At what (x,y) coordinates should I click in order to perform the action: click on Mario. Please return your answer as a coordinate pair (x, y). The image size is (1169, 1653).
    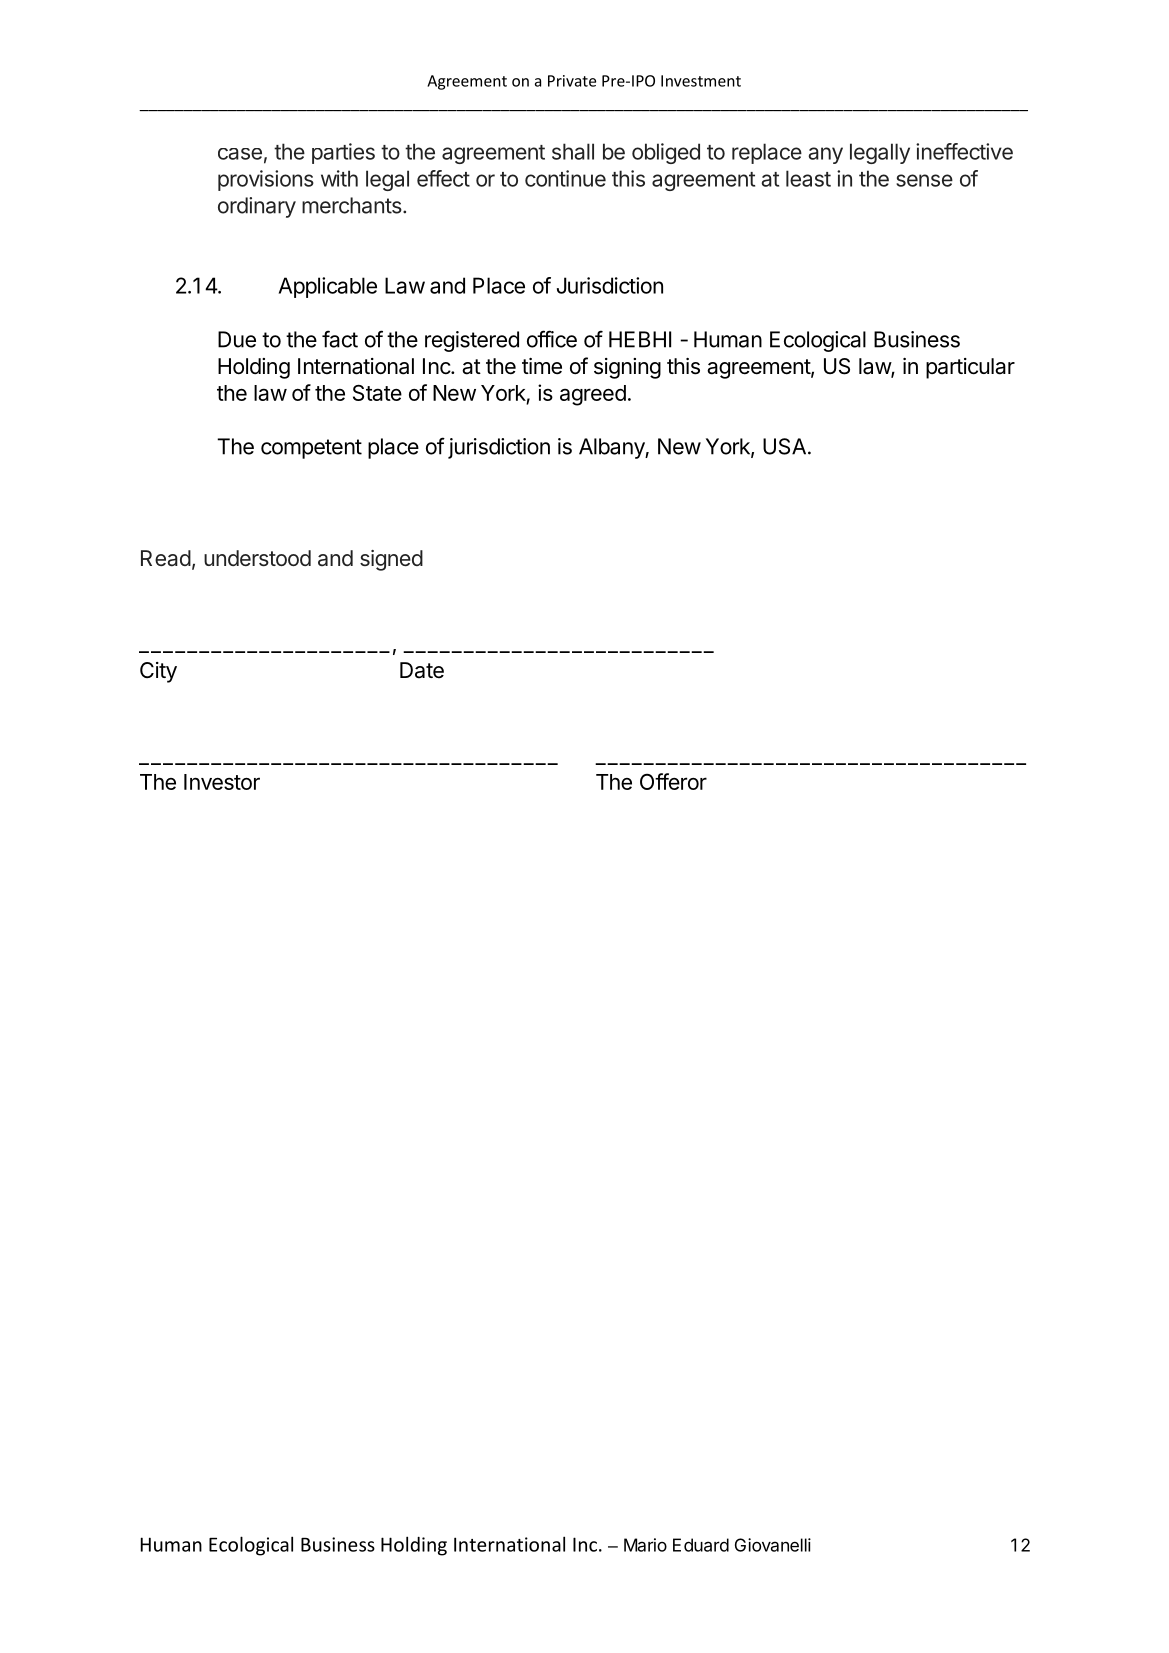
    Looking at the image, I should click on (645, 1545).
